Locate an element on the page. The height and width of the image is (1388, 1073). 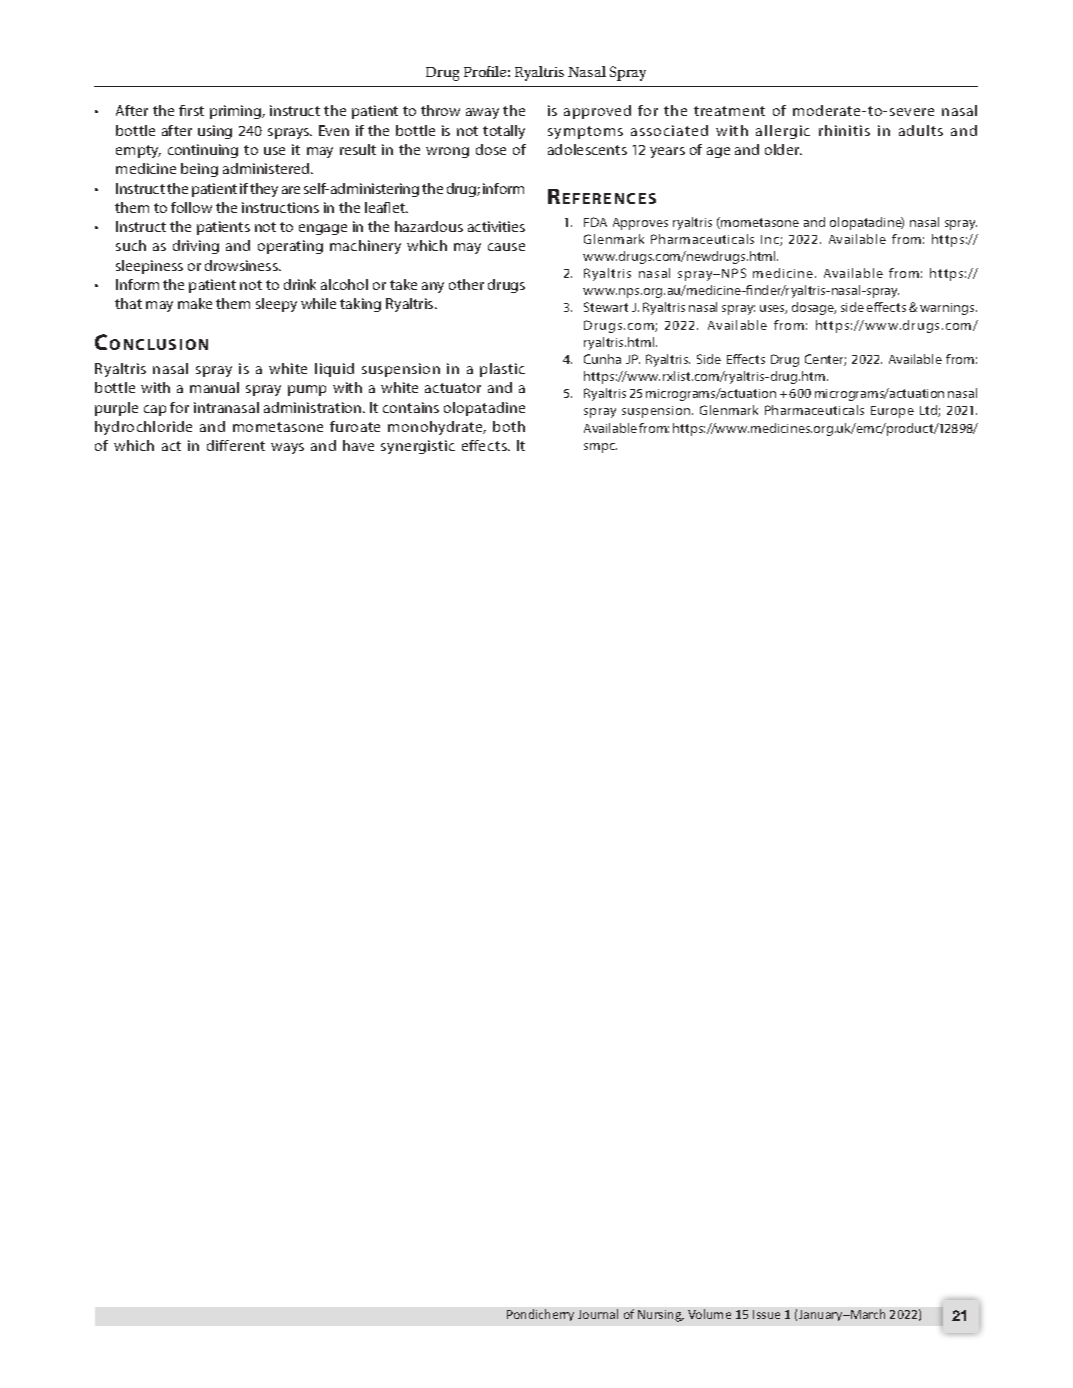
different is located at coordinates (236, 445).
